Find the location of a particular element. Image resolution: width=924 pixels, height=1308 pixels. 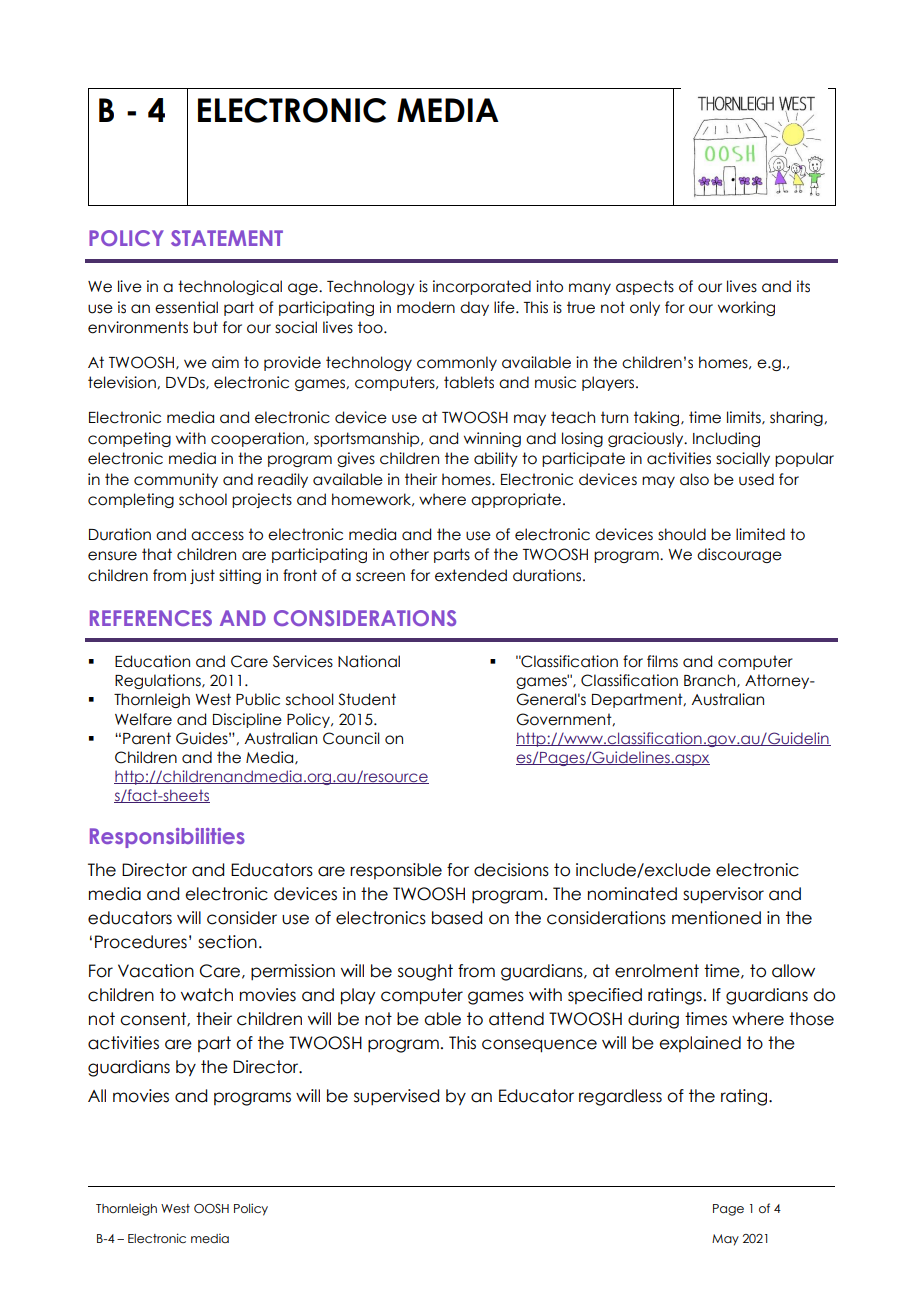

technological is located at coordinates (230, 287).
